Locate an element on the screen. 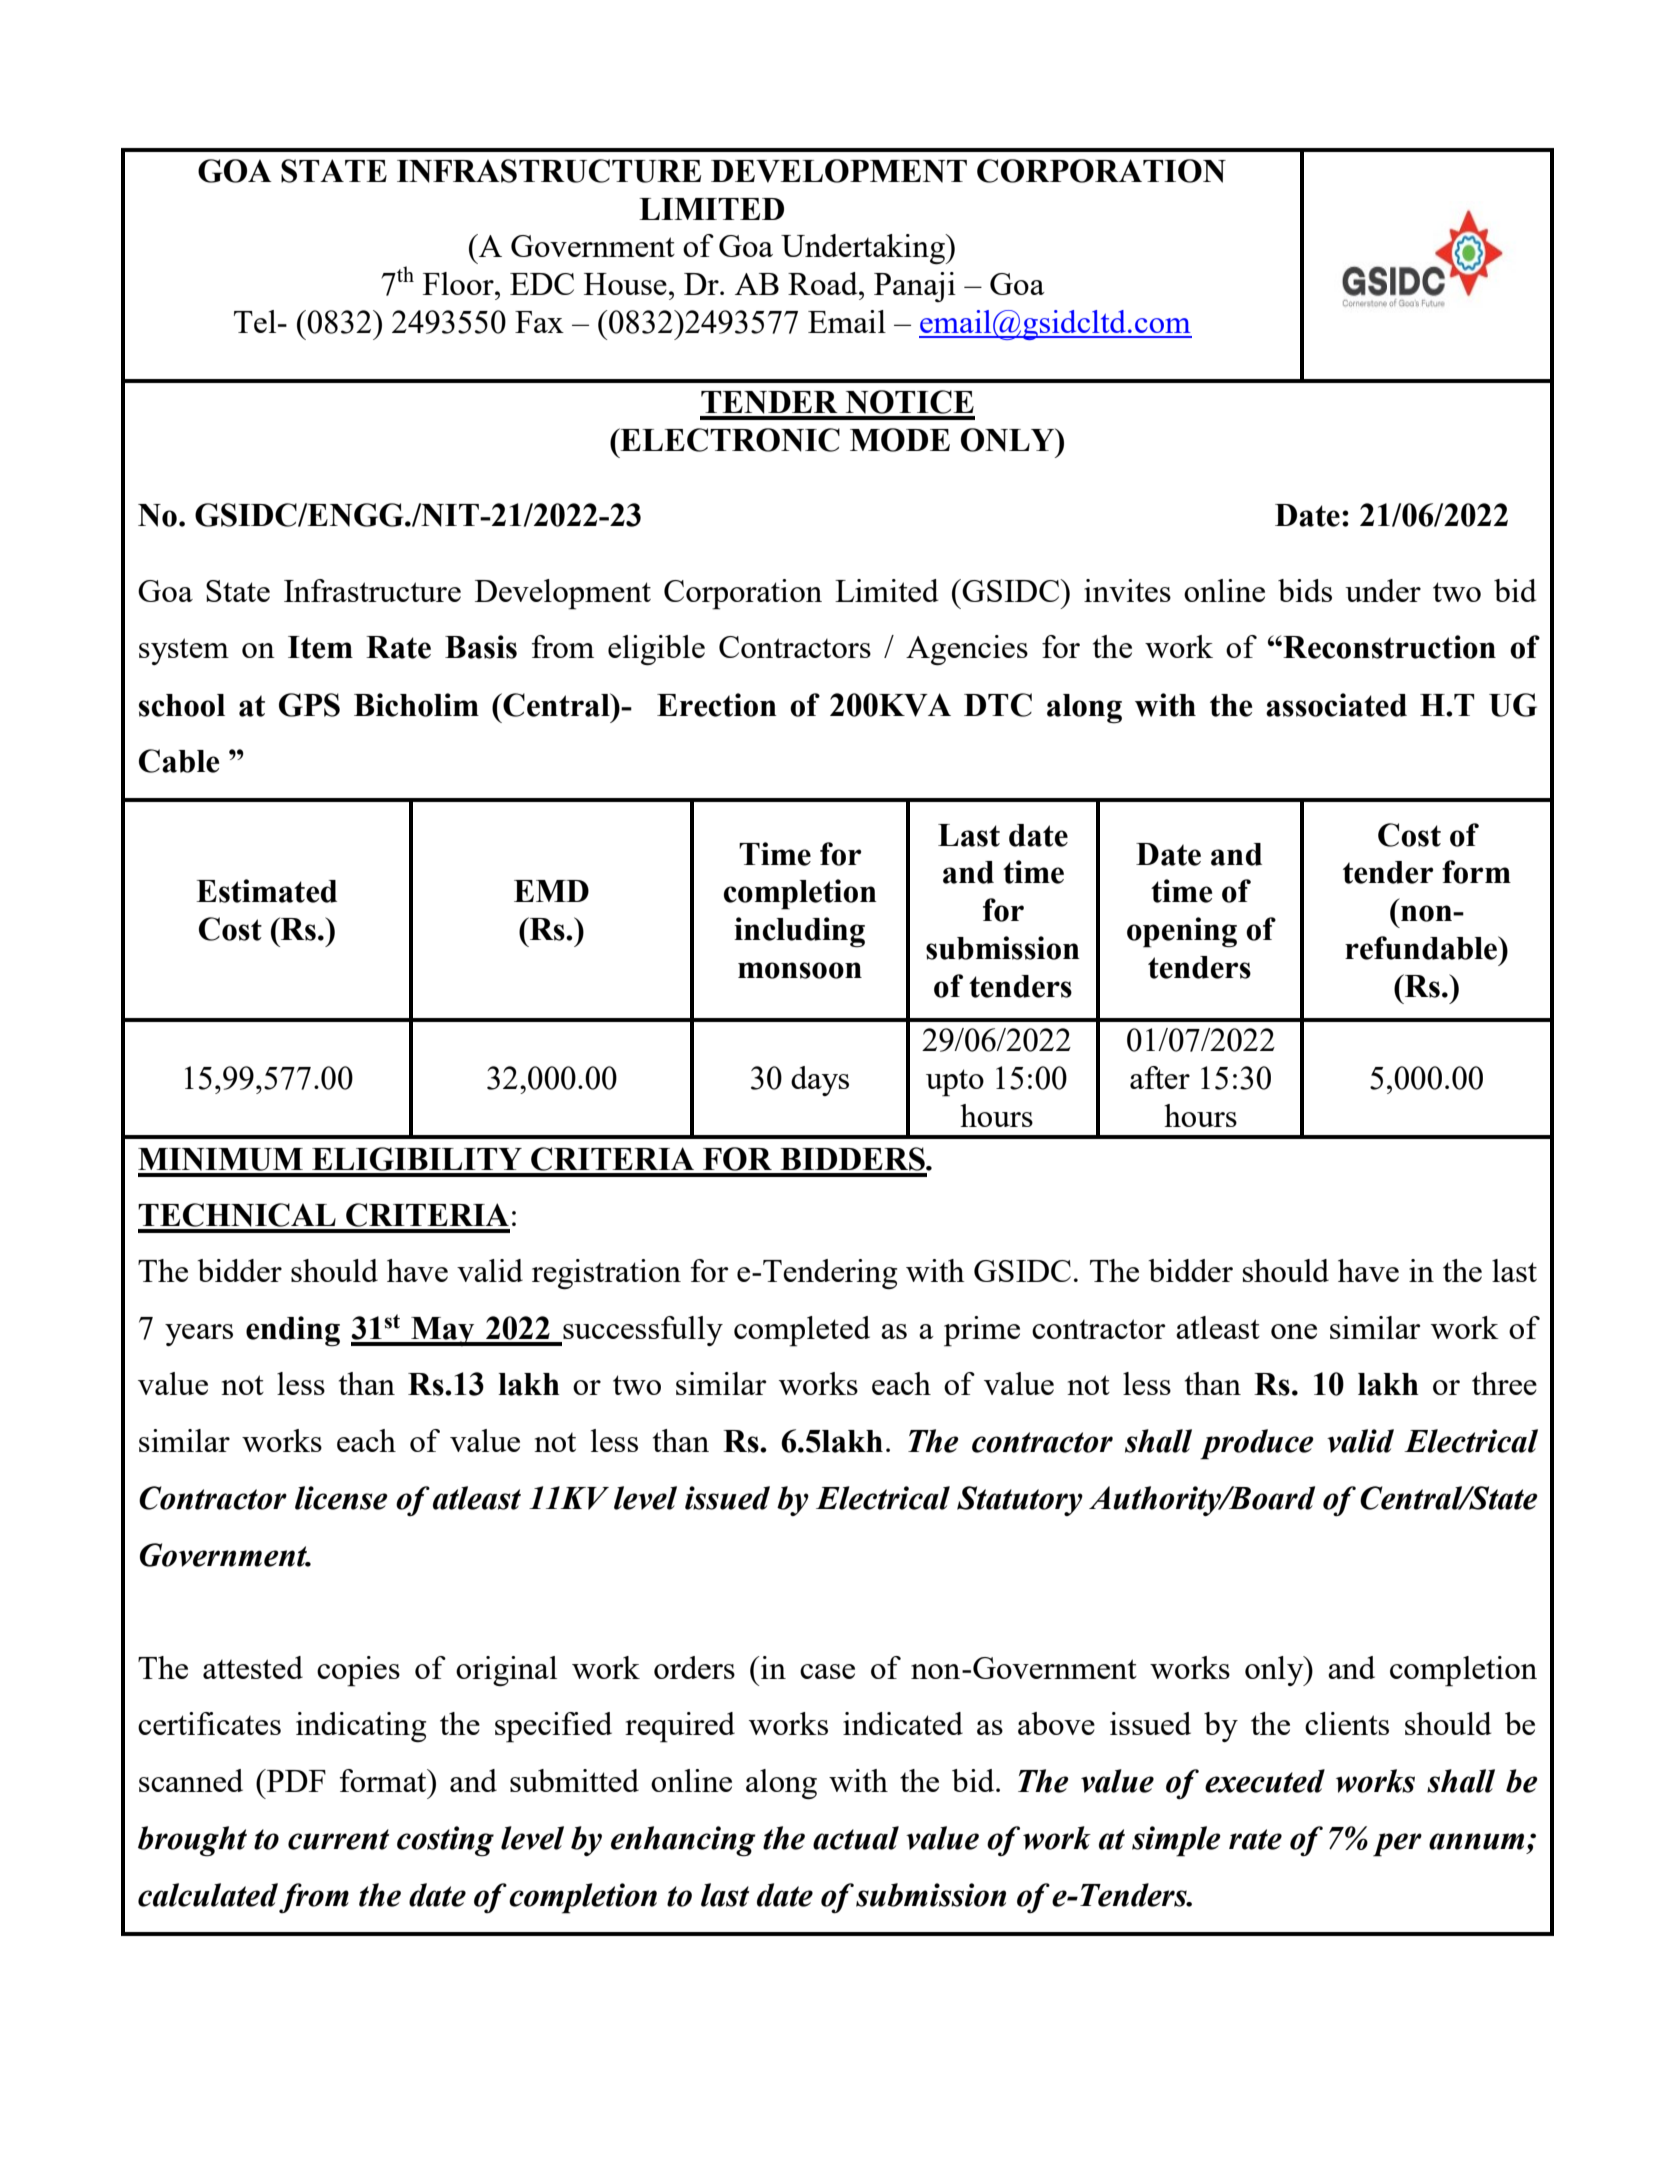 Image resolution: width=1675 pixels, height=2167 pixels. Road is located at coordinates (824, 283).
